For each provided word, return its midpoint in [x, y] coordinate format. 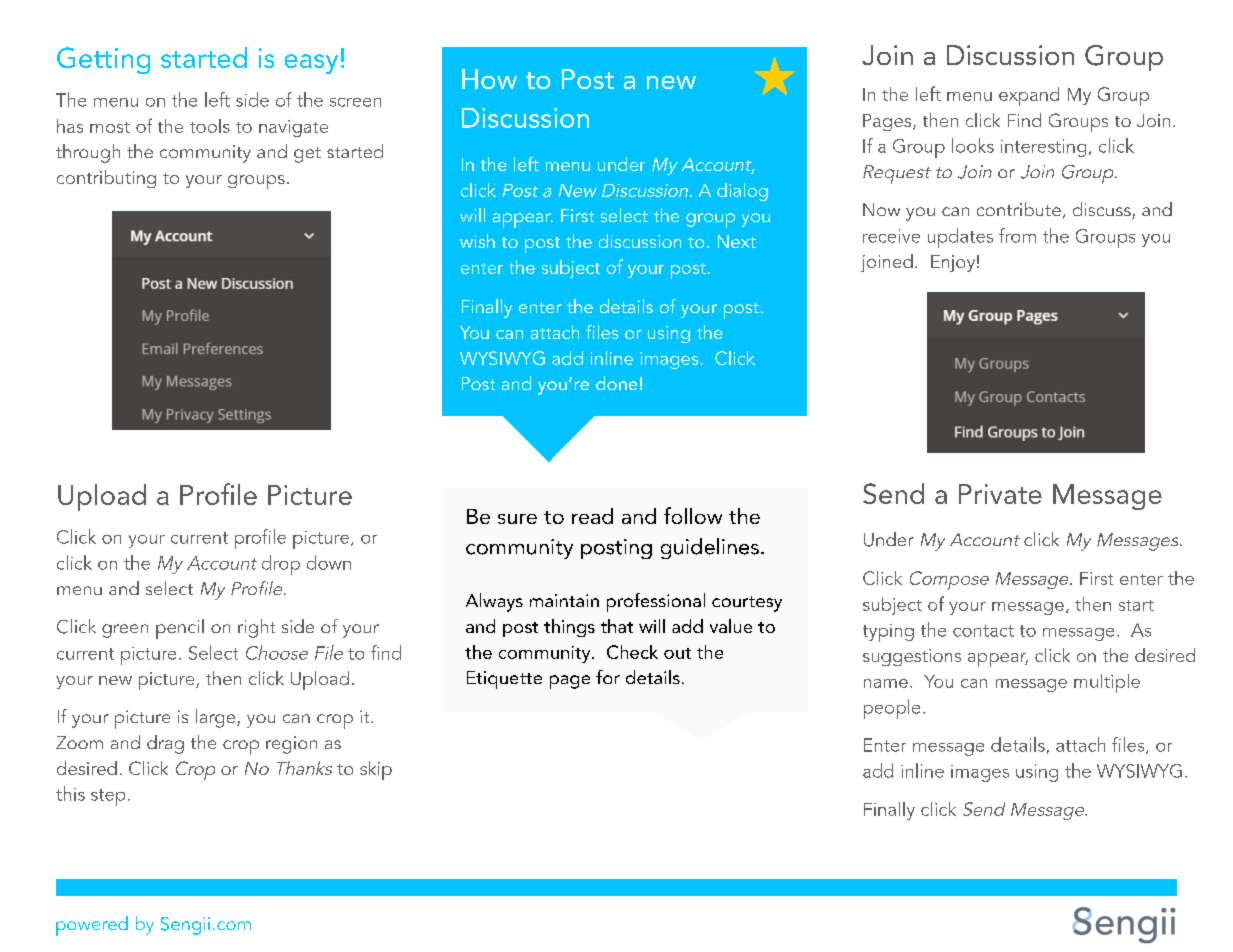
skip [376, 770]
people [892, 709]
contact [983, 631]
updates [960, 238]
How [489, 79]
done [616, 383]
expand [1029, 96]
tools [210, 126]
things [569, 628]
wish [477, 241]
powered [92, 926]
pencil [180, 629]
